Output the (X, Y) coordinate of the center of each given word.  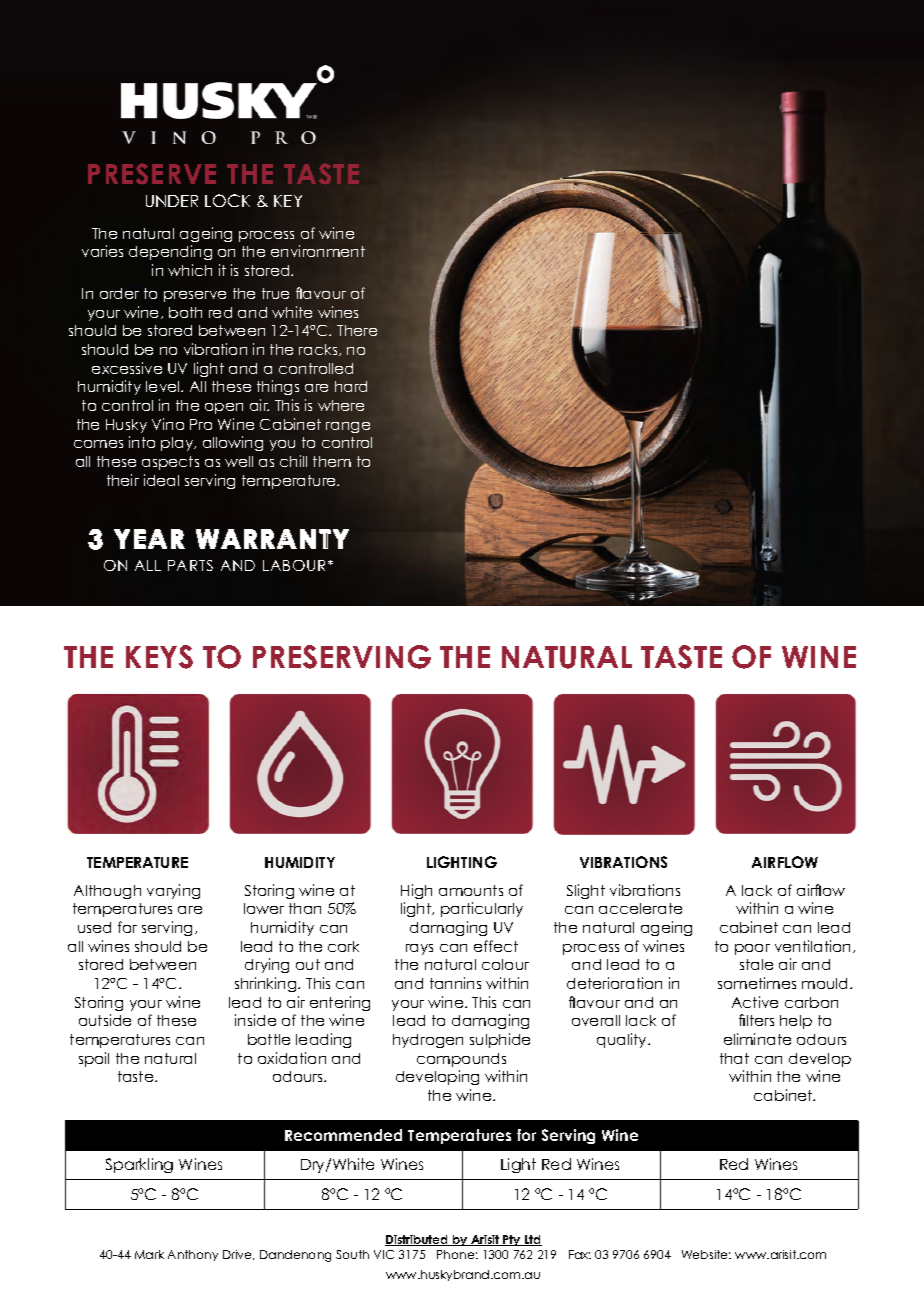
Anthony (193, 1255)
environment (318, 251)
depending (170, 252)
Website (706, 1254)
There (357, 330)
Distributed (417, 1240)
